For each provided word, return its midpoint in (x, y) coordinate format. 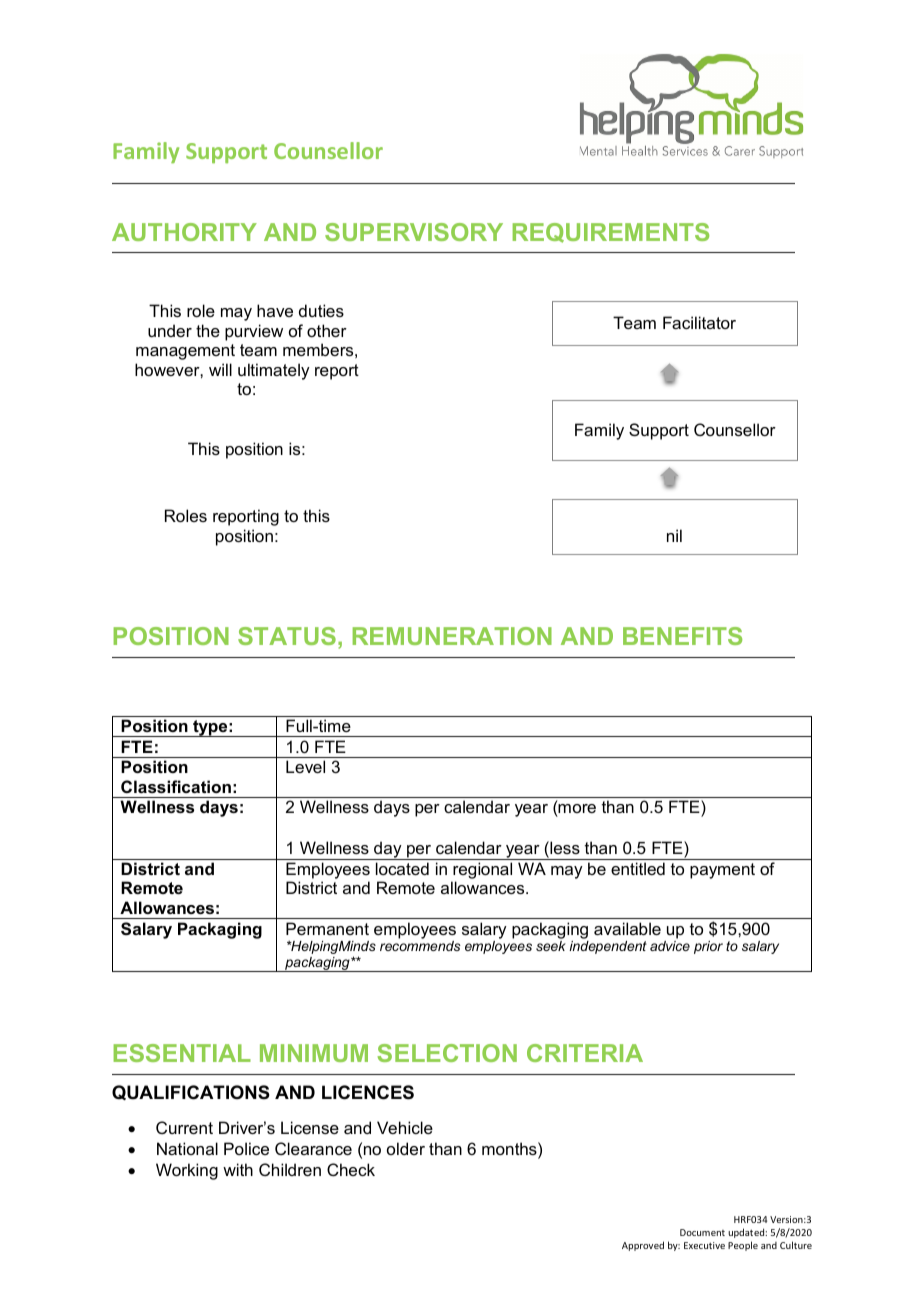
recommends (420, 946)
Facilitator (699, 322)
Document (702, 1232)
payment (722, 871)
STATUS (287, 636)
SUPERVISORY (414, 232)
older (406, 1148)
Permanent (327, 928)
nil (674, 535)
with (238, 1169)
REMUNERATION (452, 636)
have (275, 310)
